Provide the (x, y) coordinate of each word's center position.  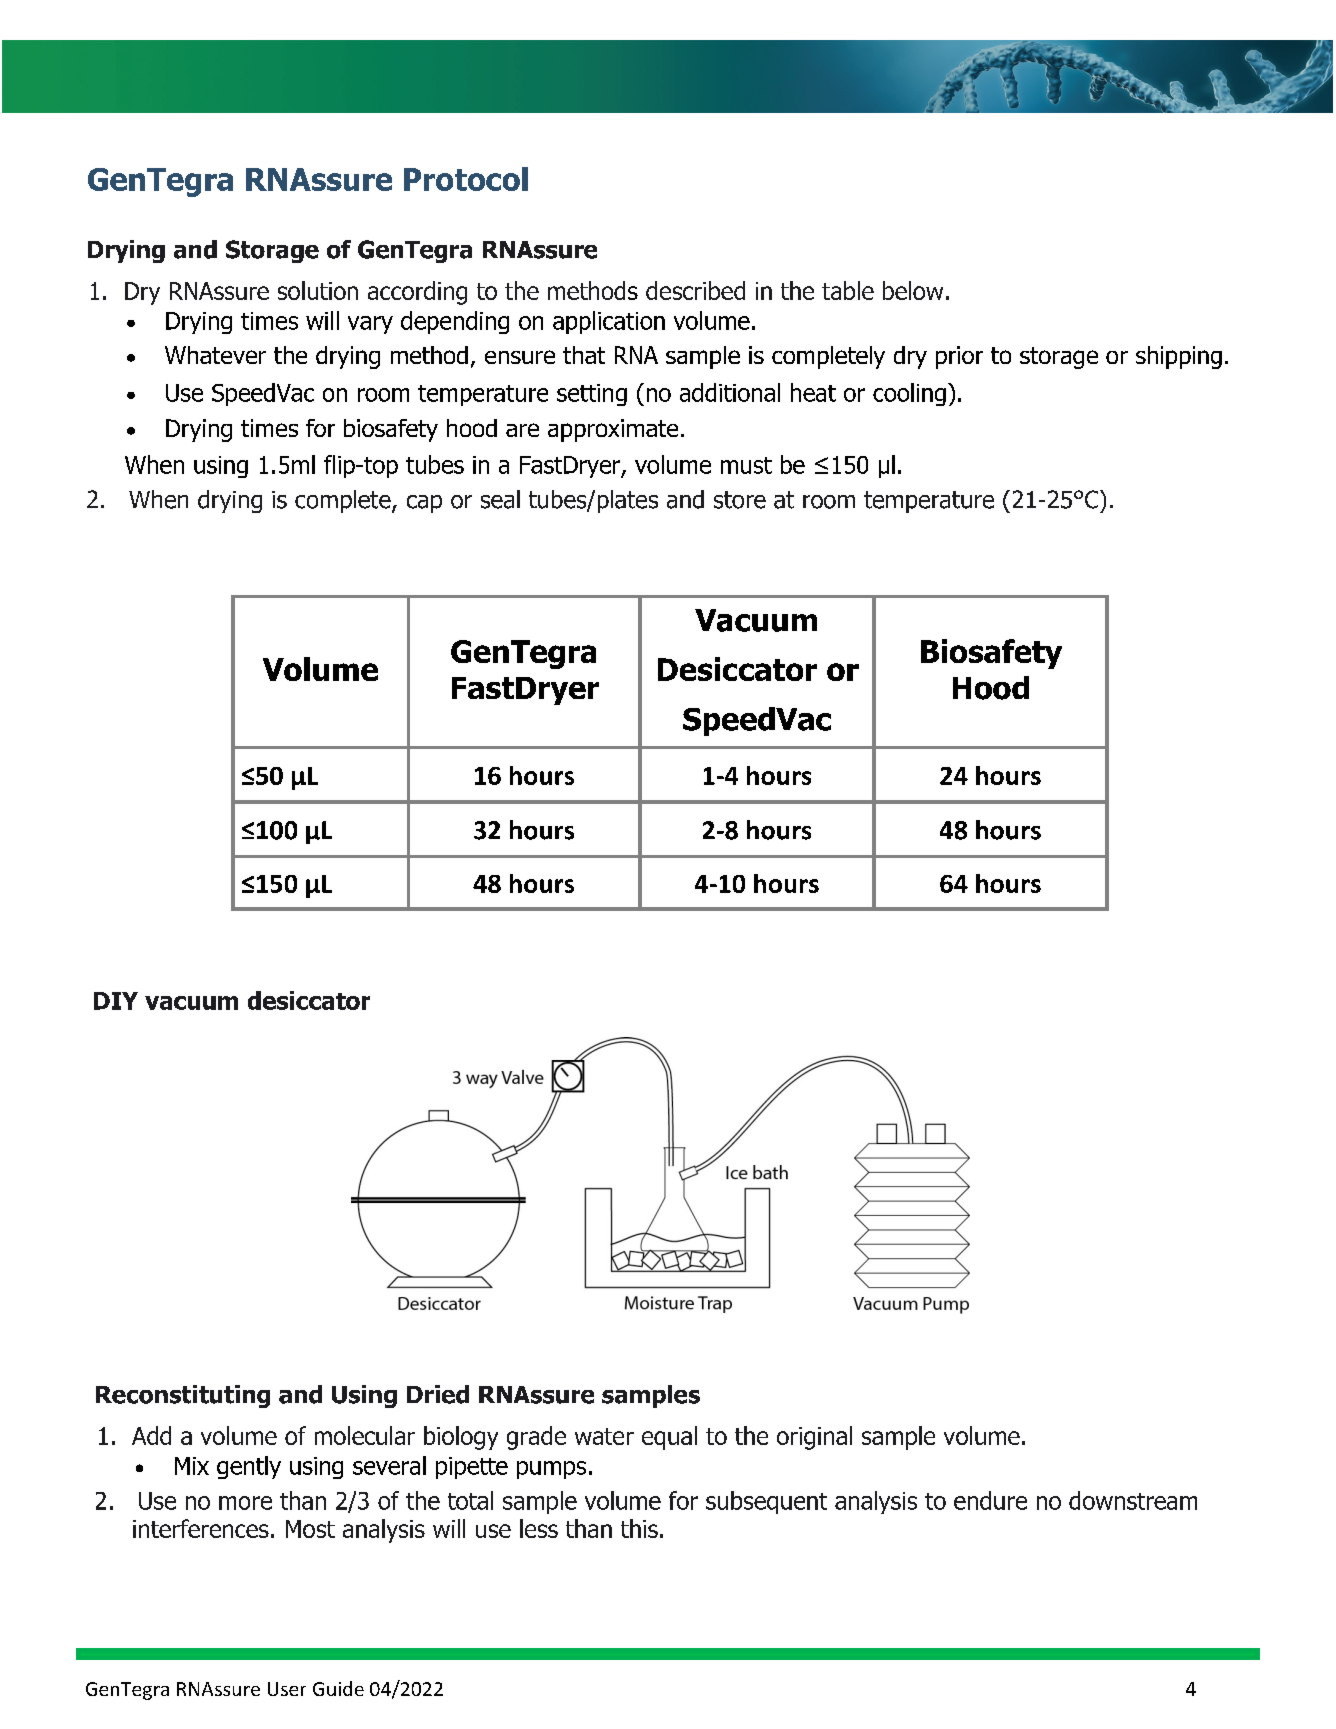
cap (424, 504)
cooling (909, 394)
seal (500, 499)
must (746, 465)
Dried (438, 1394)
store (740, 500)
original (814, 1438)
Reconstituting (183, 1396)
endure (990, 1500)
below (913, 290)
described (695, 290)
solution (318, 290)
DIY (116, 1001)
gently (249, 1467)
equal (669, 1438)
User (287, 1689)
